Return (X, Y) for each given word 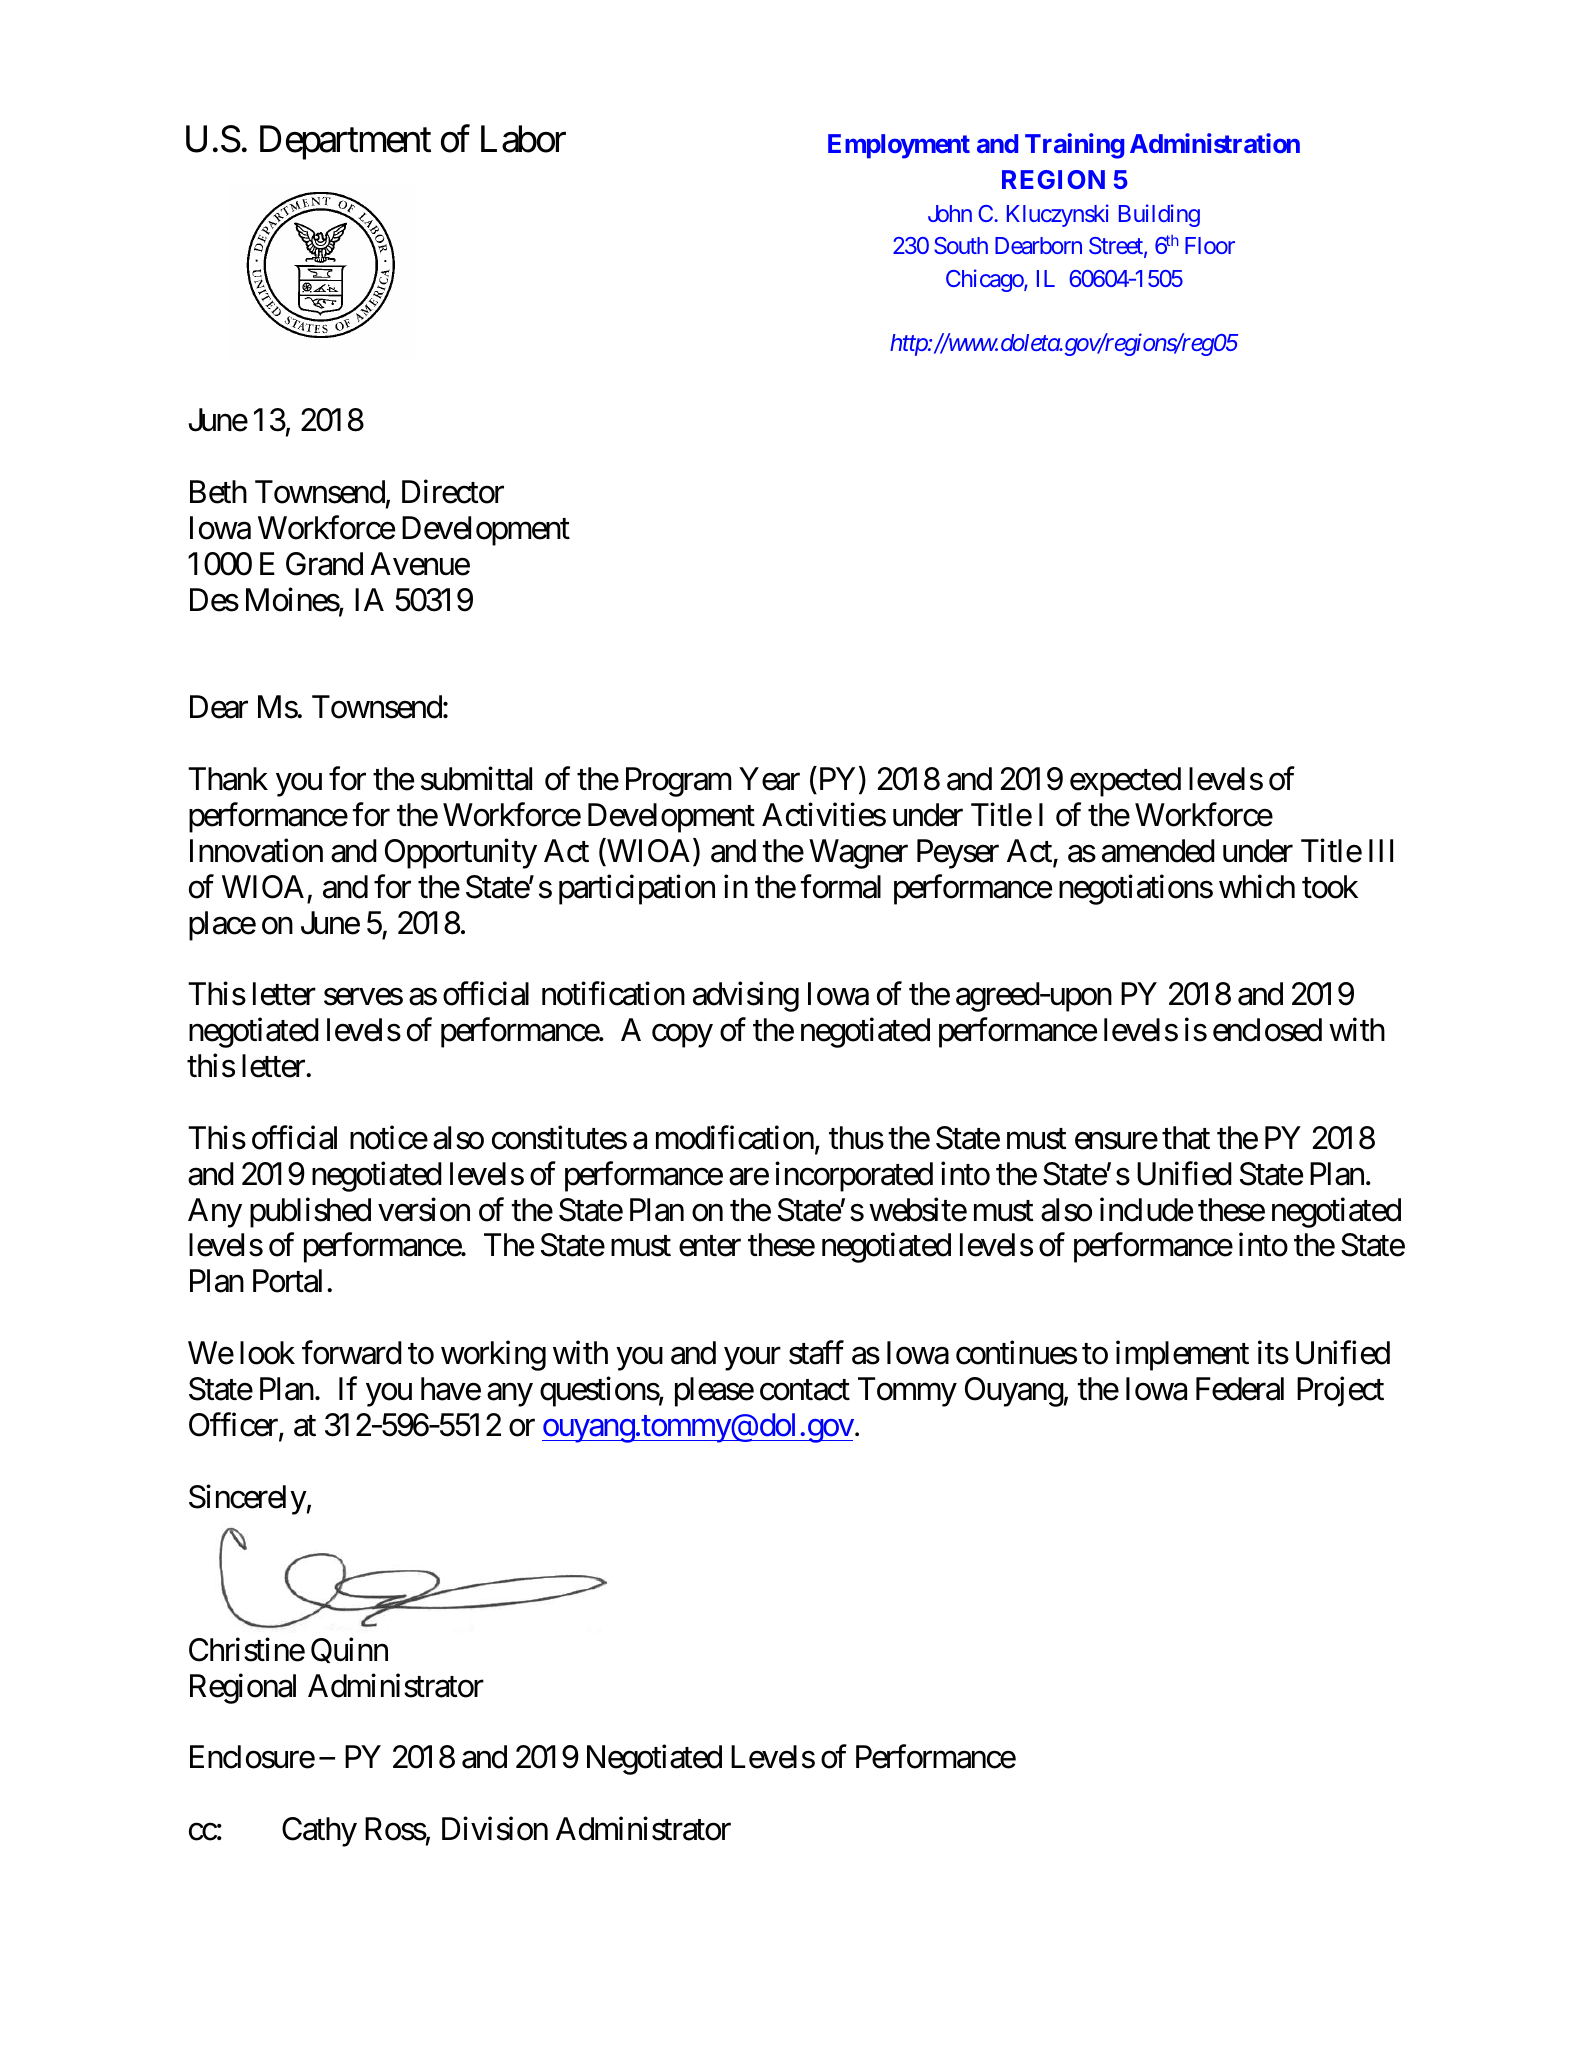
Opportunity (461, 854)
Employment (899, 146)
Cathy (319, 1832)
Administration (1215, 143)
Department (345, 143)
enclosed (1267, 1030)
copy (682, 1036)
